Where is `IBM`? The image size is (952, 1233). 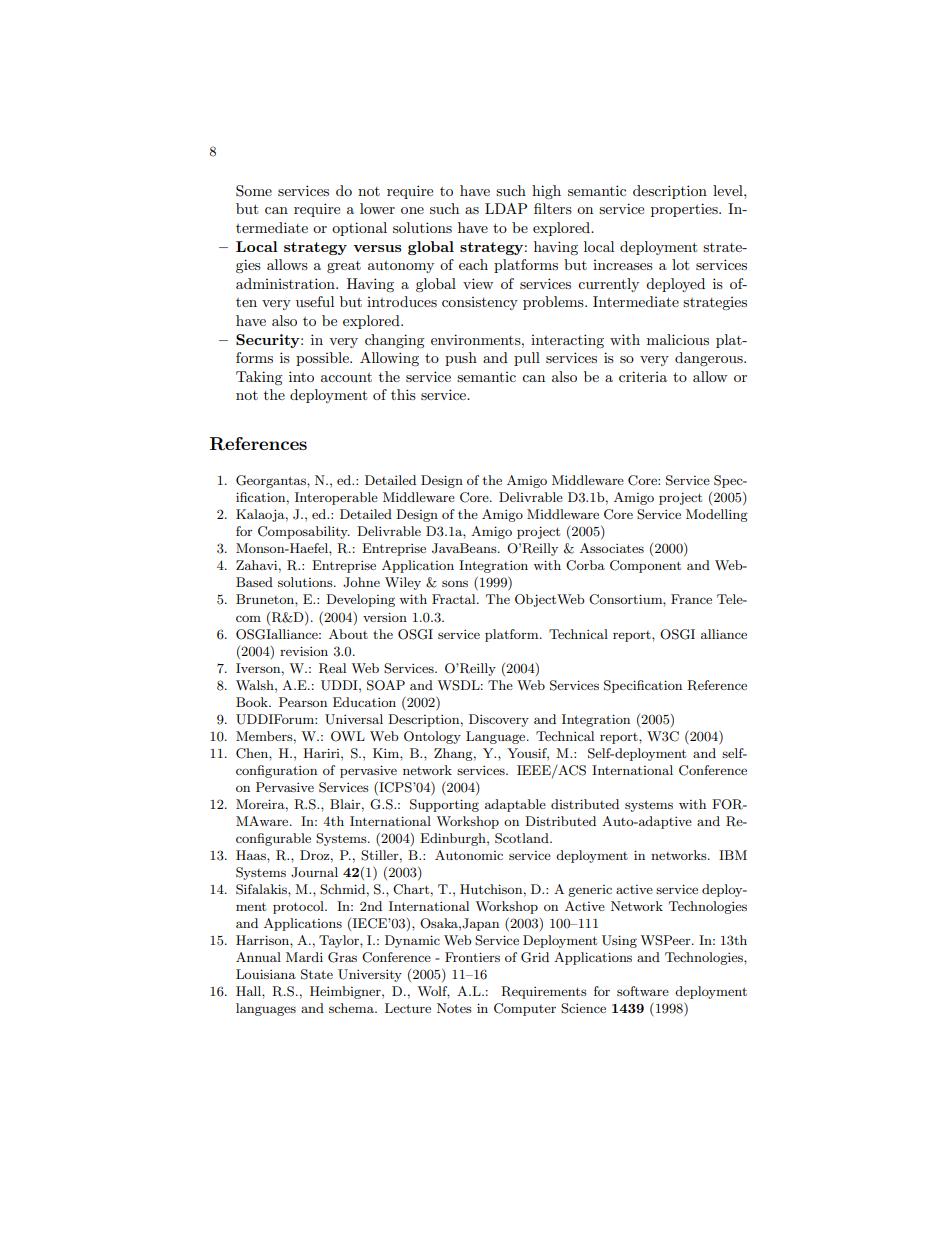 IBM is located at coordinates (733, 855).
